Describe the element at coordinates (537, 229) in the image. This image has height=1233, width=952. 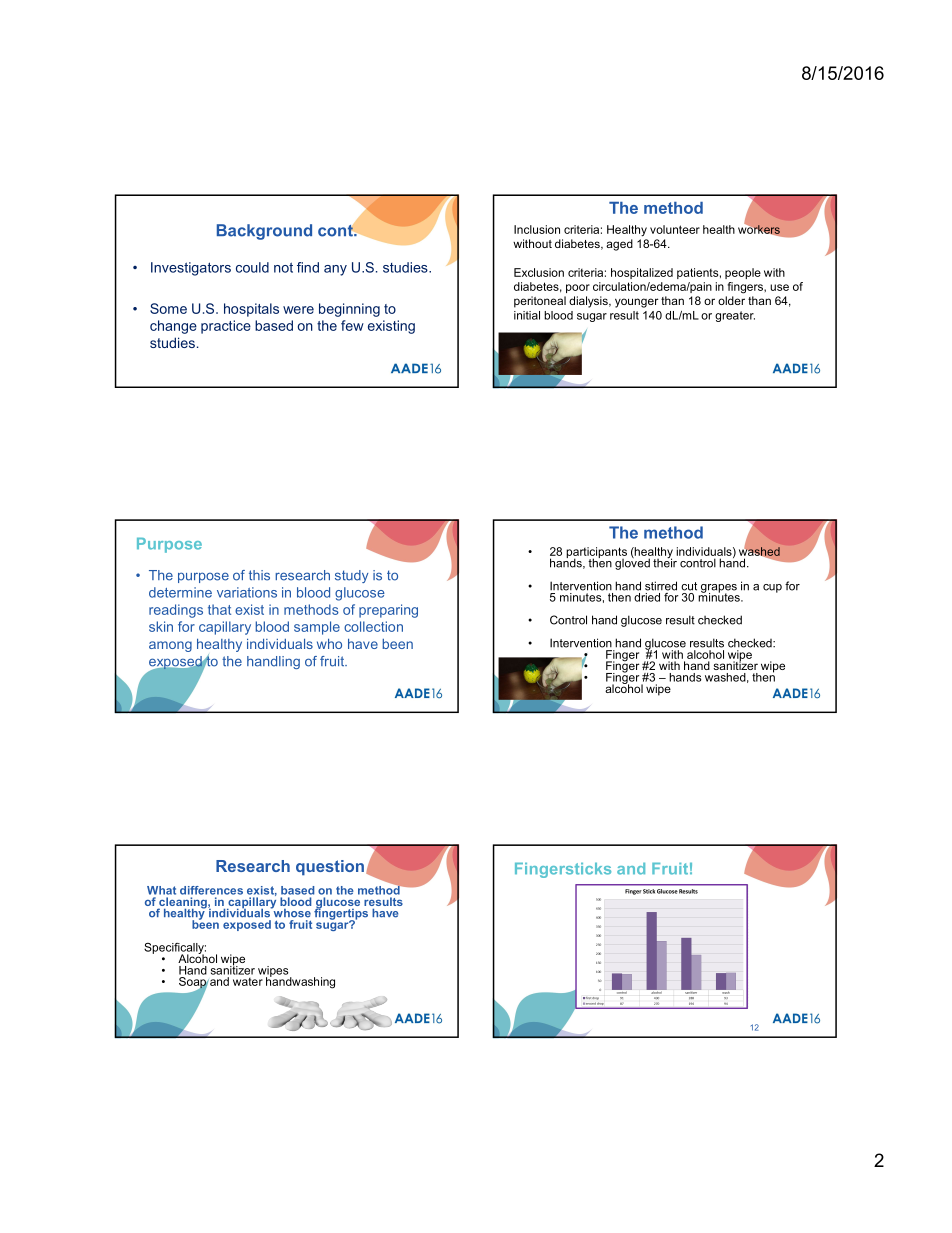
I see `Inclusion` at that location.
